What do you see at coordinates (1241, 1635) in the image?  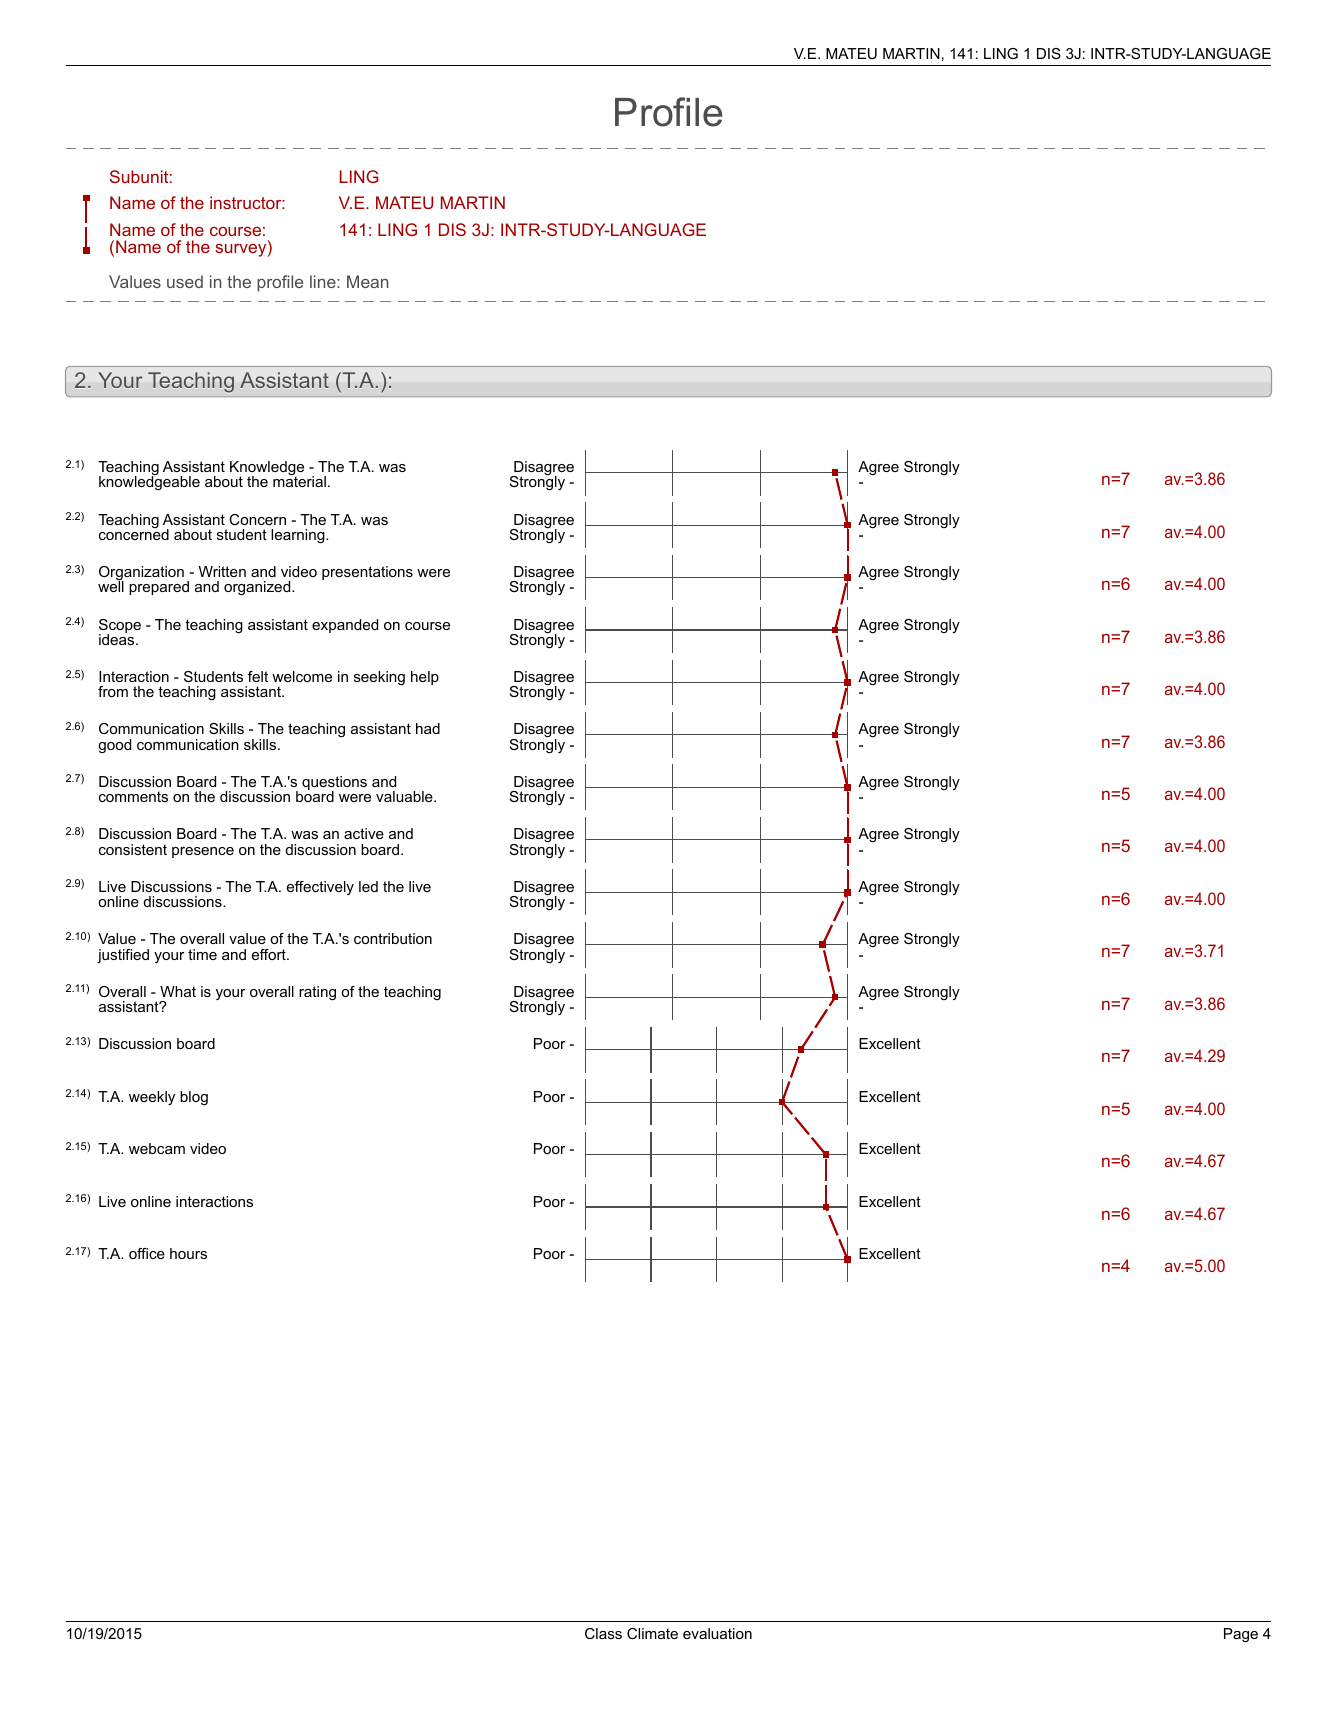 I see `Page` at bounding box center [1241, 1635].
